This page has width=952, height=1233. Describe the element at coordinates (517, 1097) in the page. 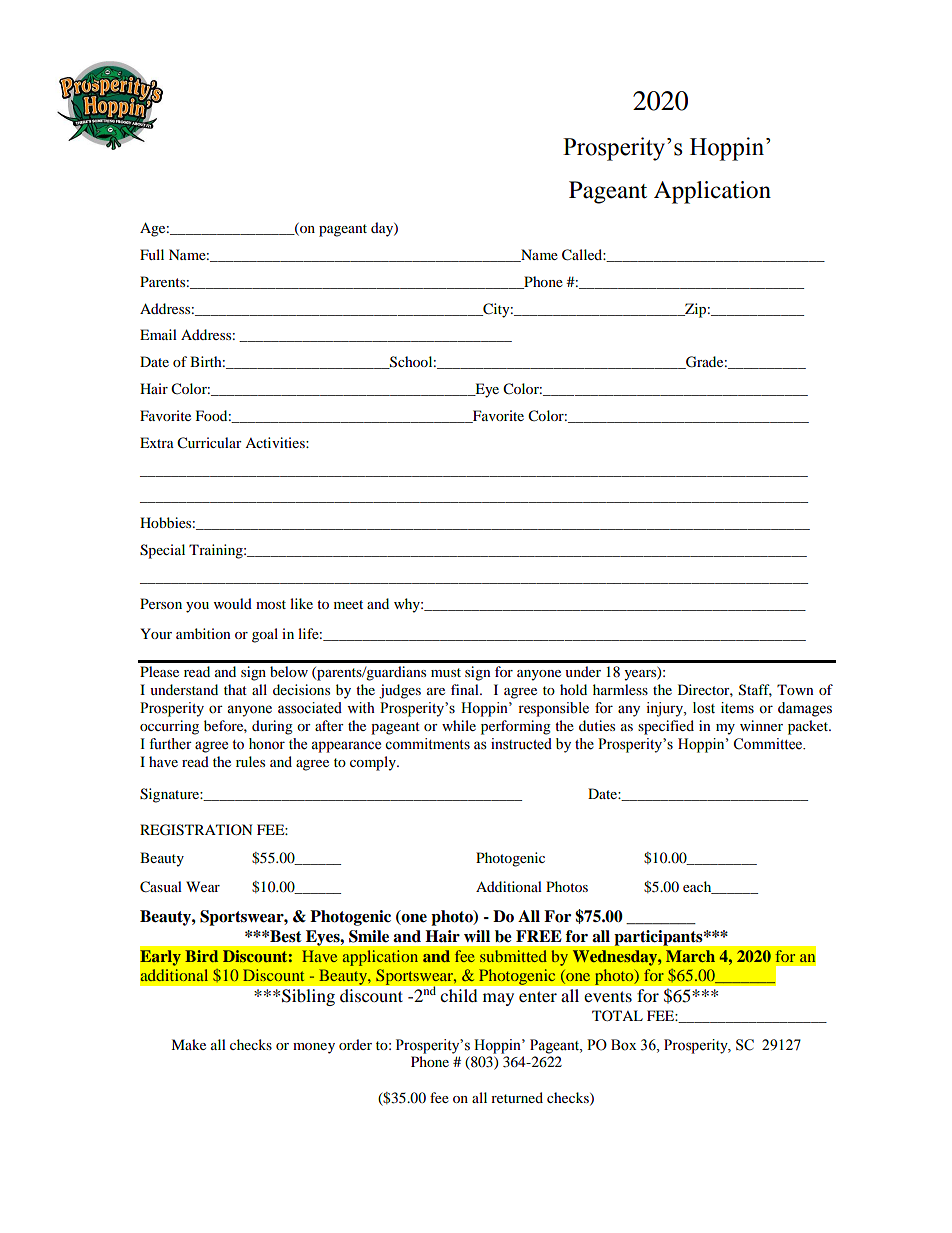

I see `returned` at that location.
